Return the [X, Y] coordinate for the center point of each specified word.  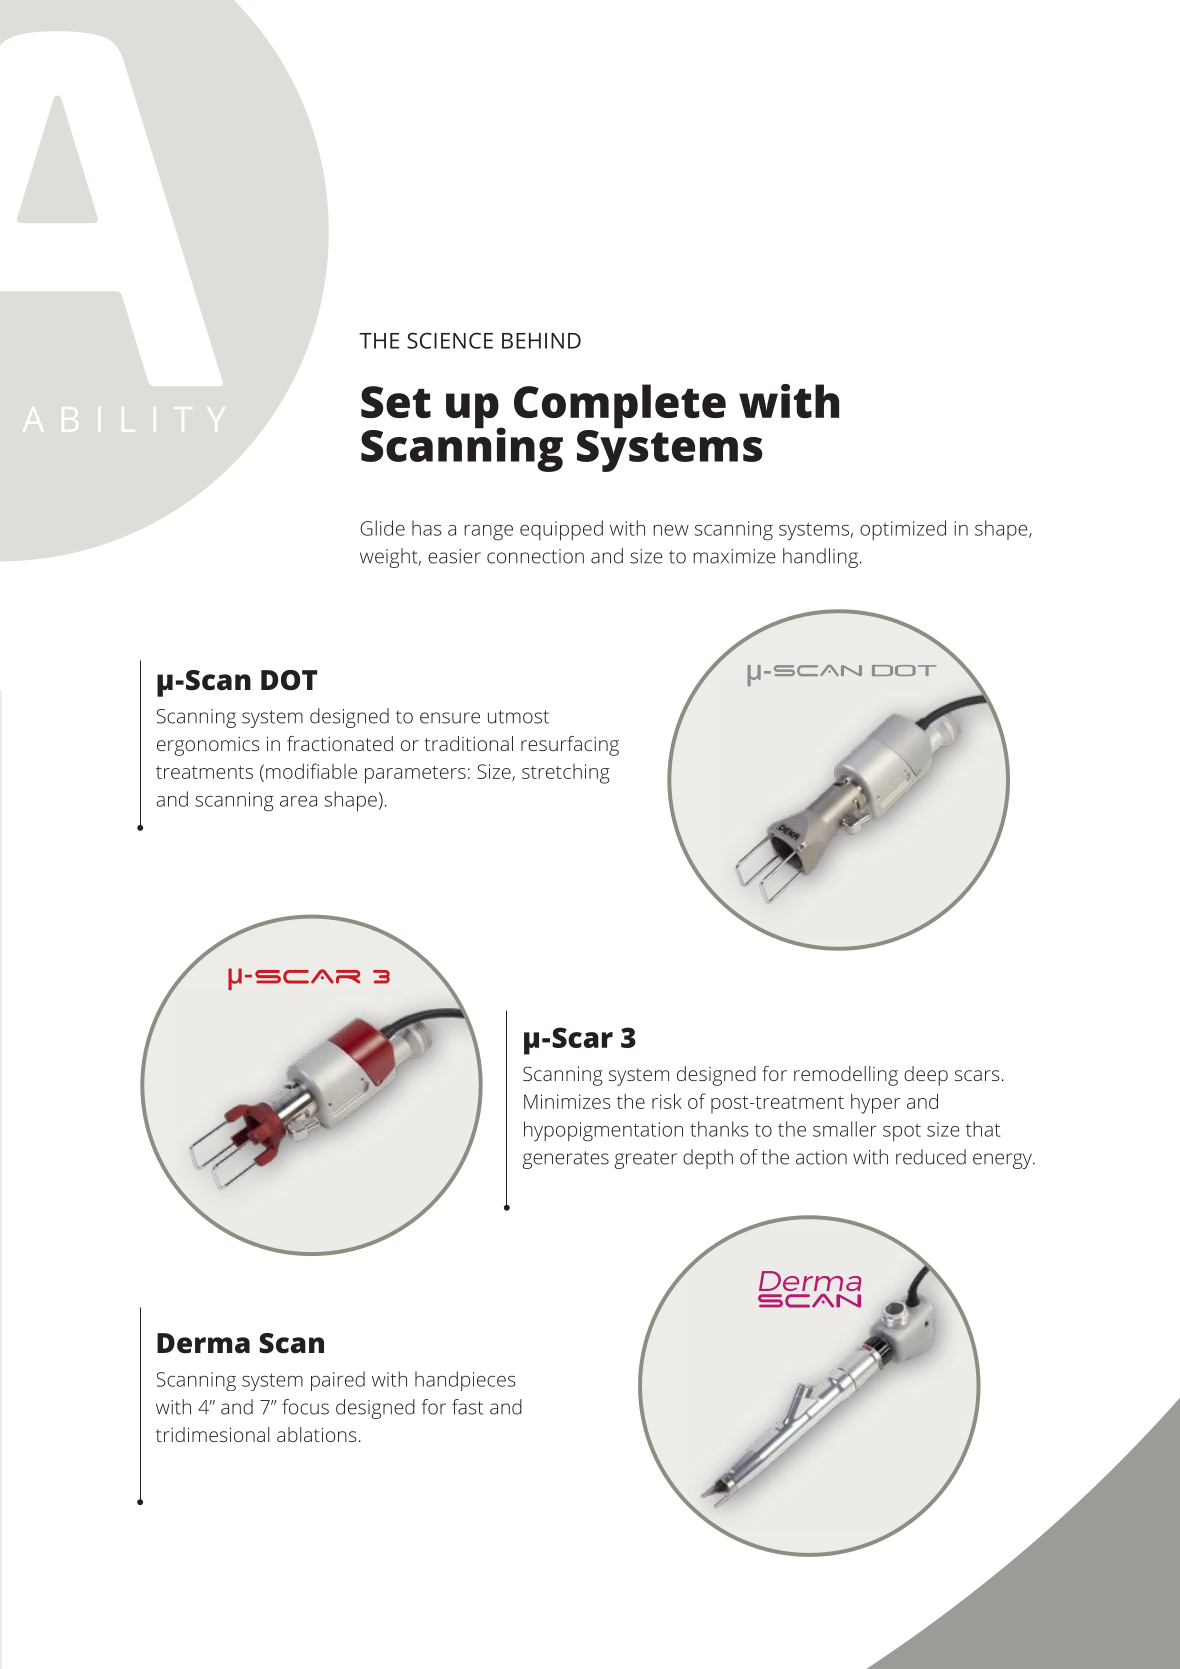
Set [396, 402]
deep [926, 1076]
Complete [620, 407]
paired [338, 1381]
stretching [566, 774]
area [298, 801]
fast [467, 1407]
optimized [903, 530]
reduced [931, 1157]
